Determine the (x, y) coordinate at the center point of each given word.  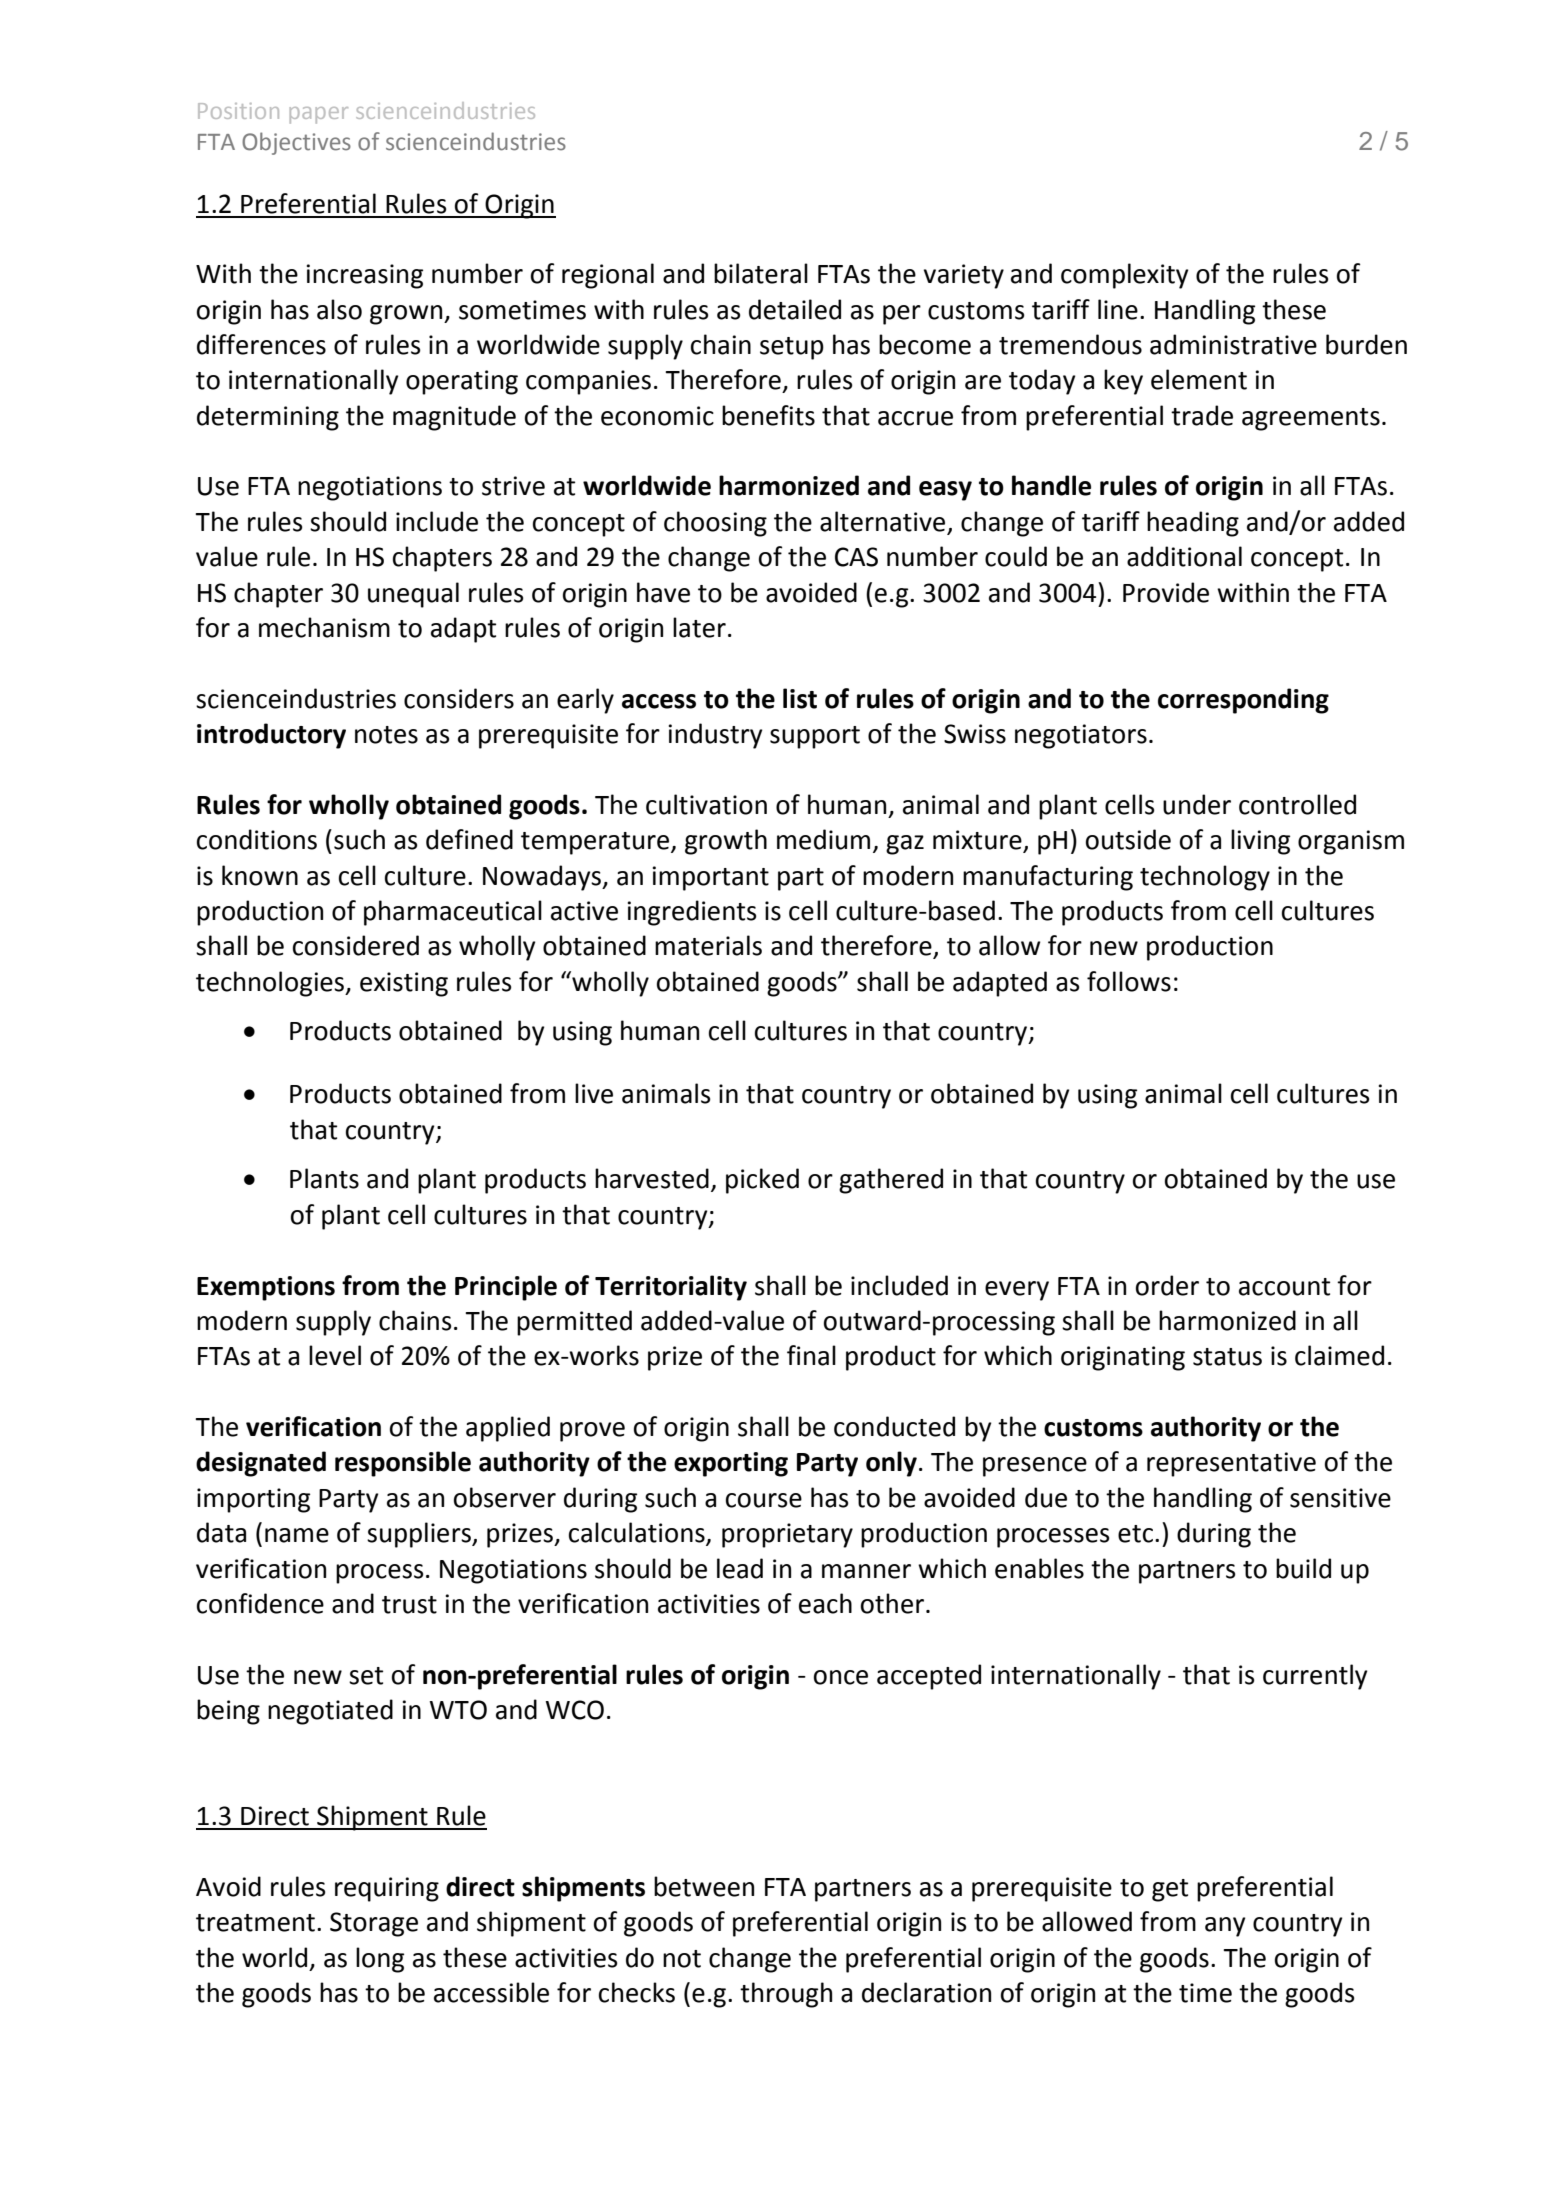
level (335, 1355)
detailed (795, 309)
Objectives (296, 143)
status (1227, 1357)
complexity (1125, 276)
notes (386, 735)
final (811, 1355)
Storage (374, 1924)
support (815, 737)
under (1197, 804)
